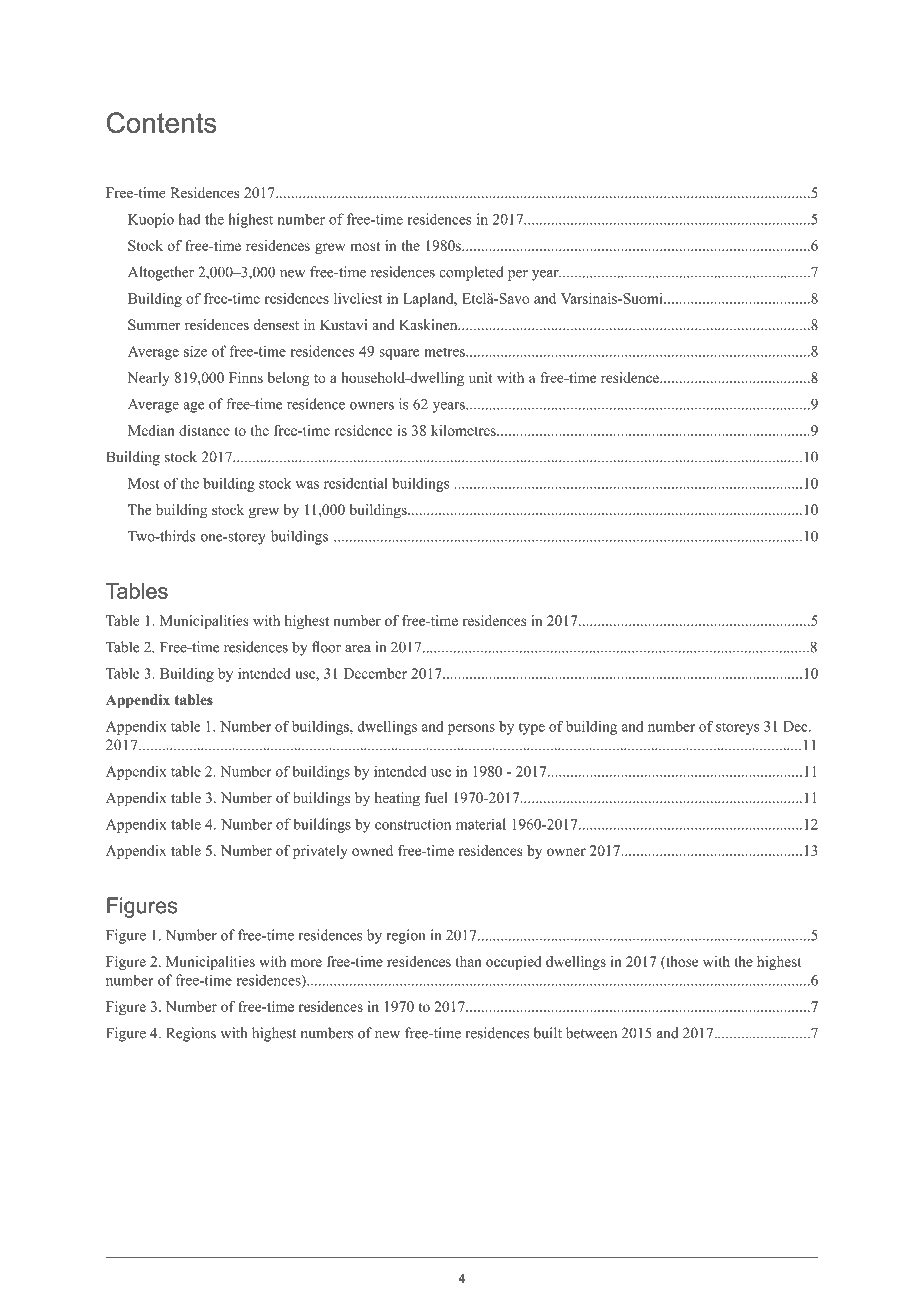 The width and height of the screenshot is (924, 1308). What do you see at coordinates (591, 1033) in the screenshot?
I see `between` at bounding box center [591, 1033].
